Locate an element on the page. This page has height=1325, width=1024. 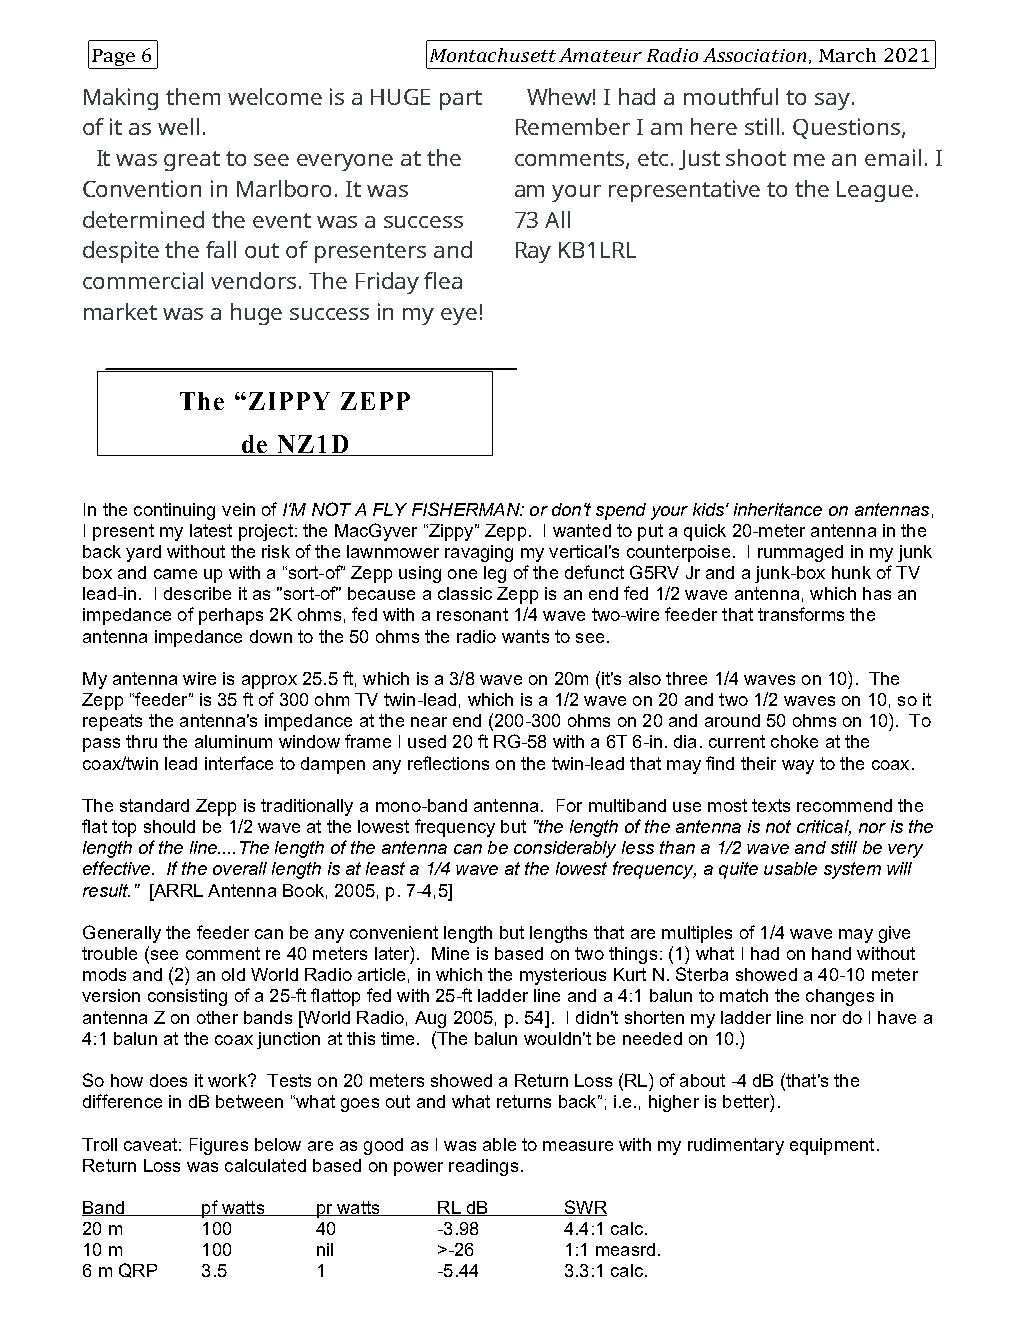
Figures is located at coordinates (219, 1146).
